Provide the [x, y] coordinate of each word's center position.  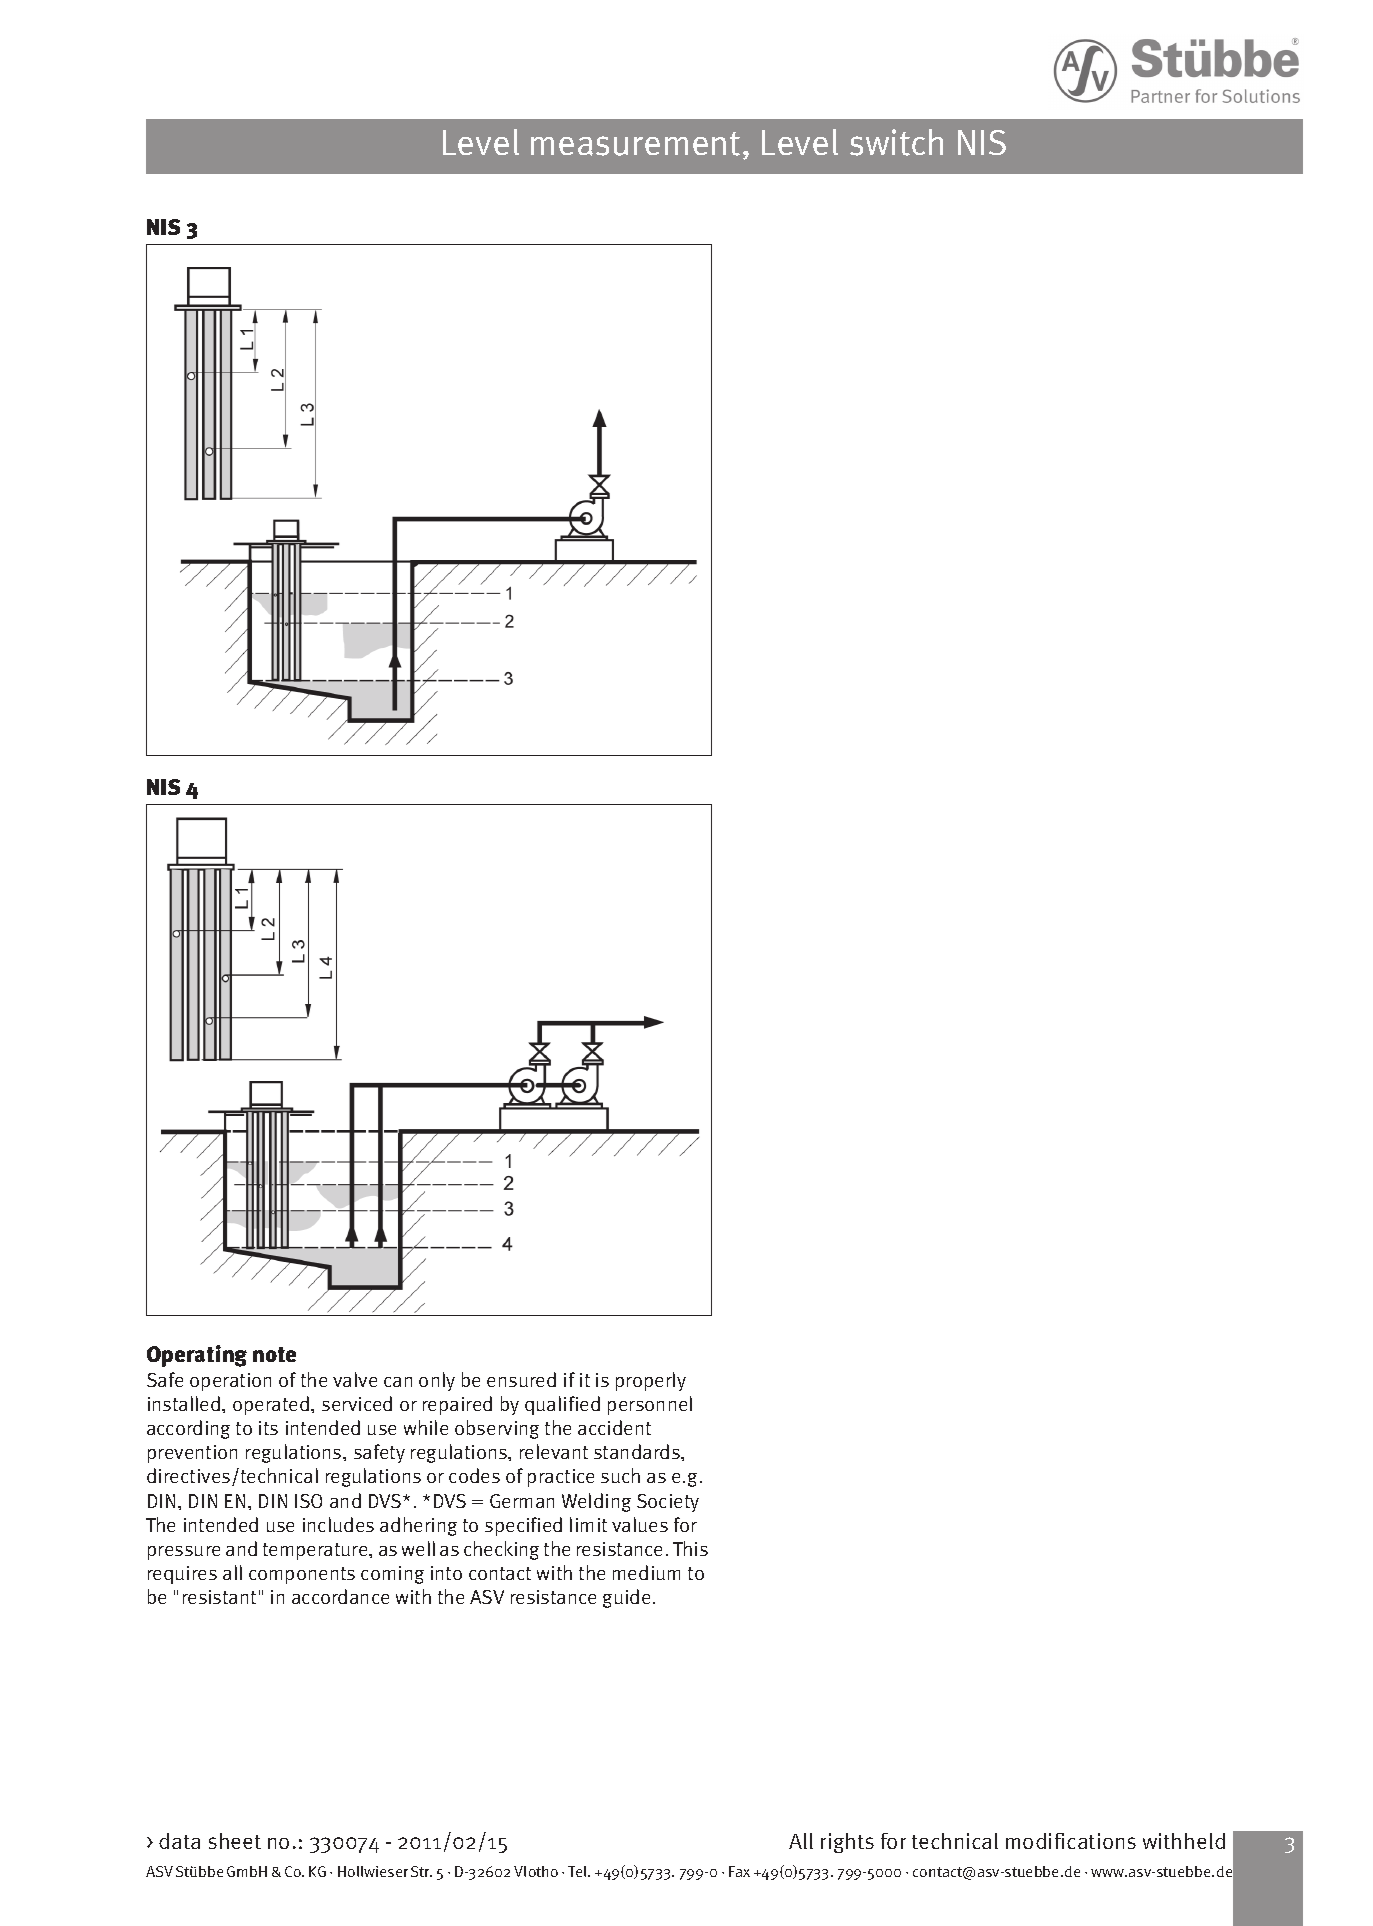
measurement [635, 144]
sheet [235, 1841]
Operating [197, 1356]
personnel [650, 1405]
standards [638, 1451]
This [690, 1548]
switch [896, 142]
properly [651, 1381]
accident [614, 1427]
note [274, 1354]
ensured [521, 1379]
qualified [562, 1405]
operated [272, 1405]
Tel [579, 1871]
